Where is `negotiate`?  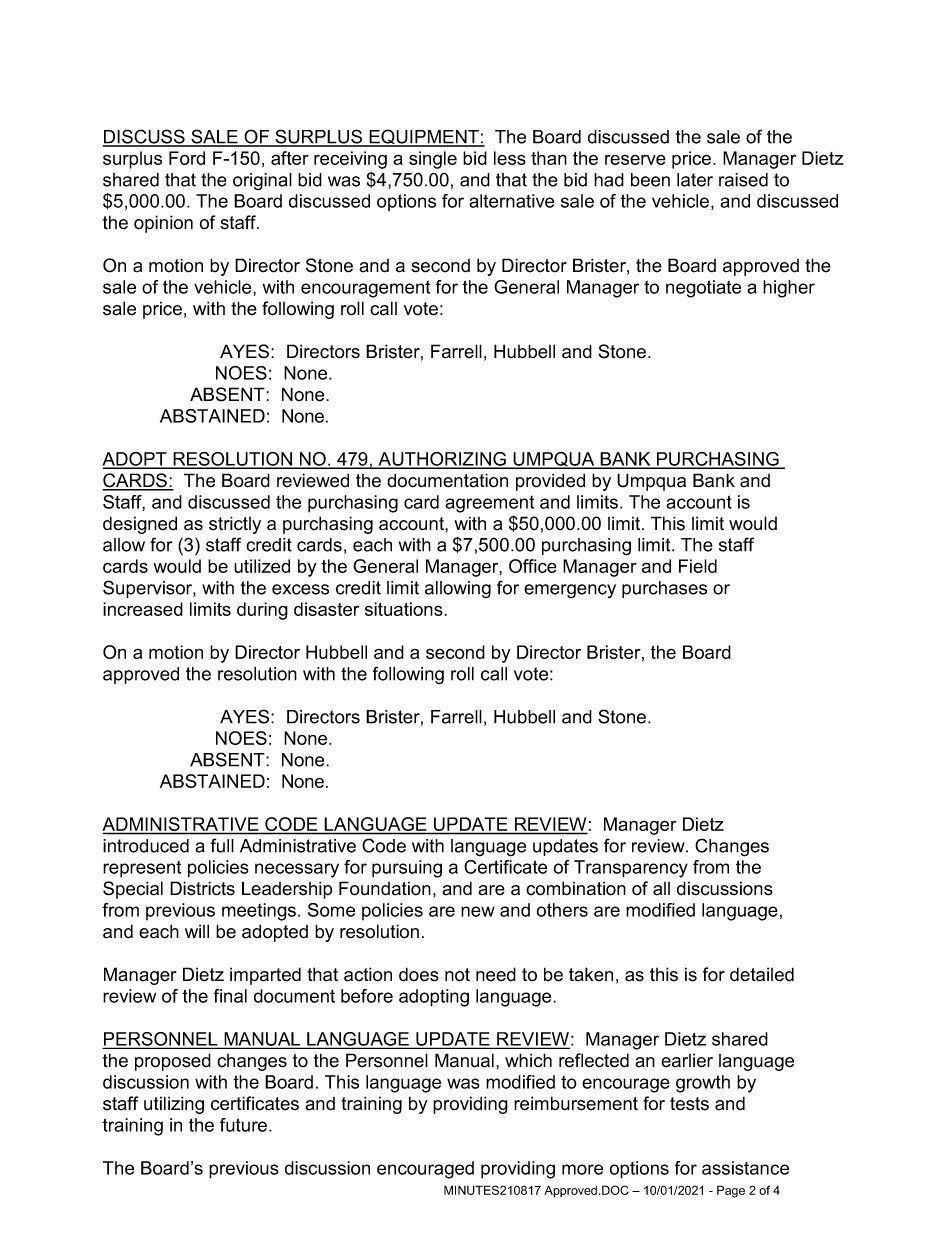
negotiate is located at coordinates (703, 289).
